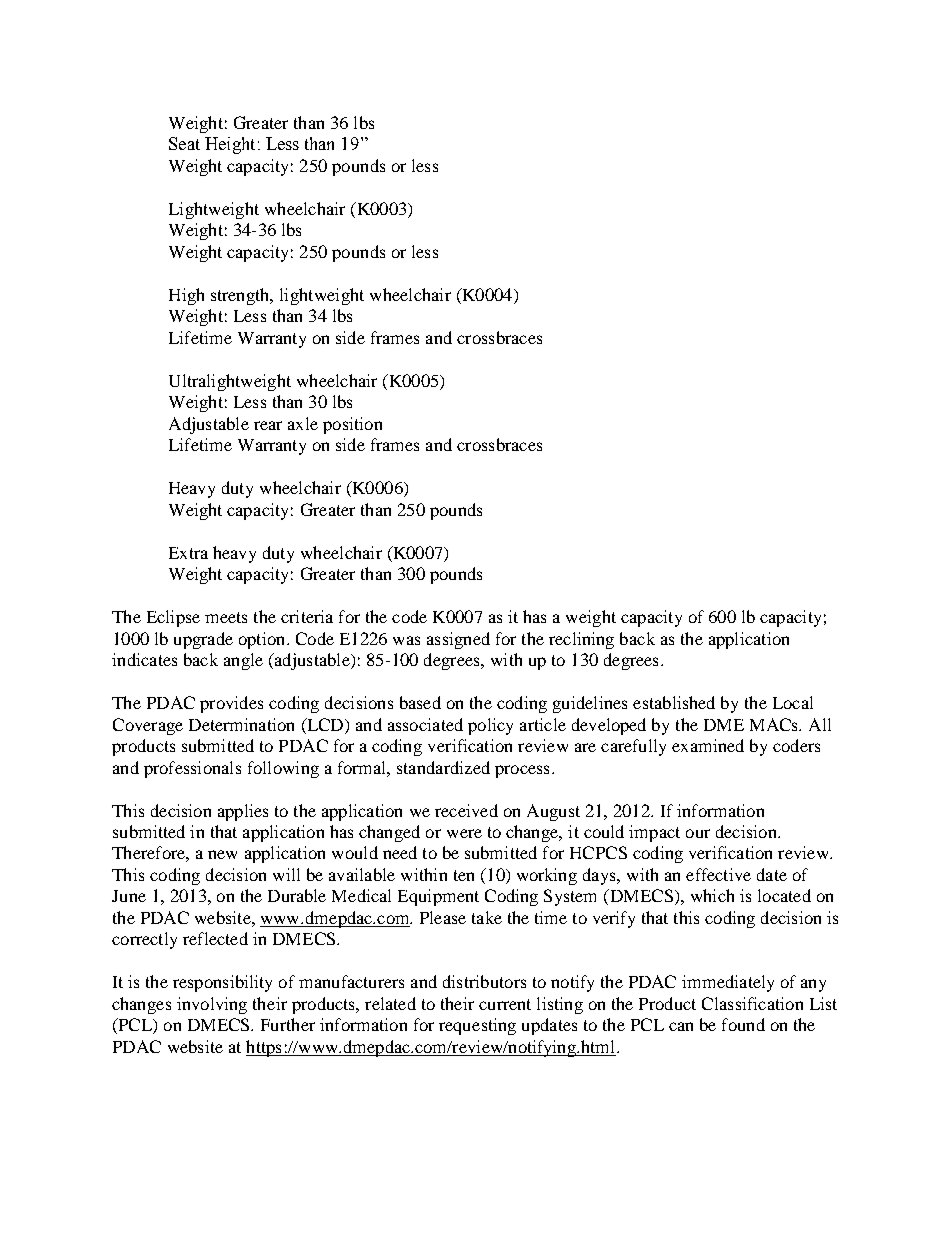 This screenshot has width=952, height=1233. I want to click on rear, so click(268, 425).
